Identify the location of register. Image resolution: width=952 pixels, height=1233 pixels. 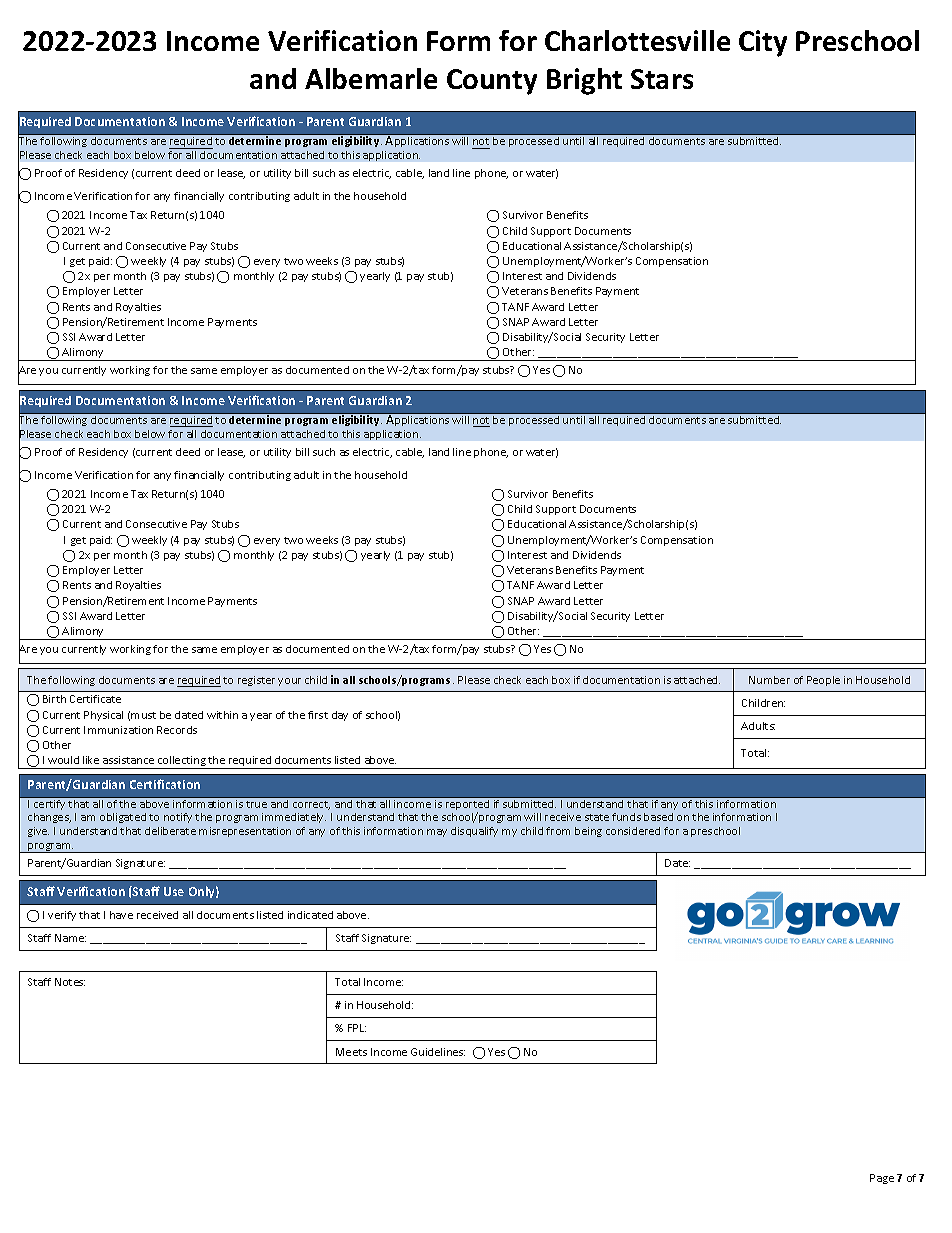
(256, 681).
